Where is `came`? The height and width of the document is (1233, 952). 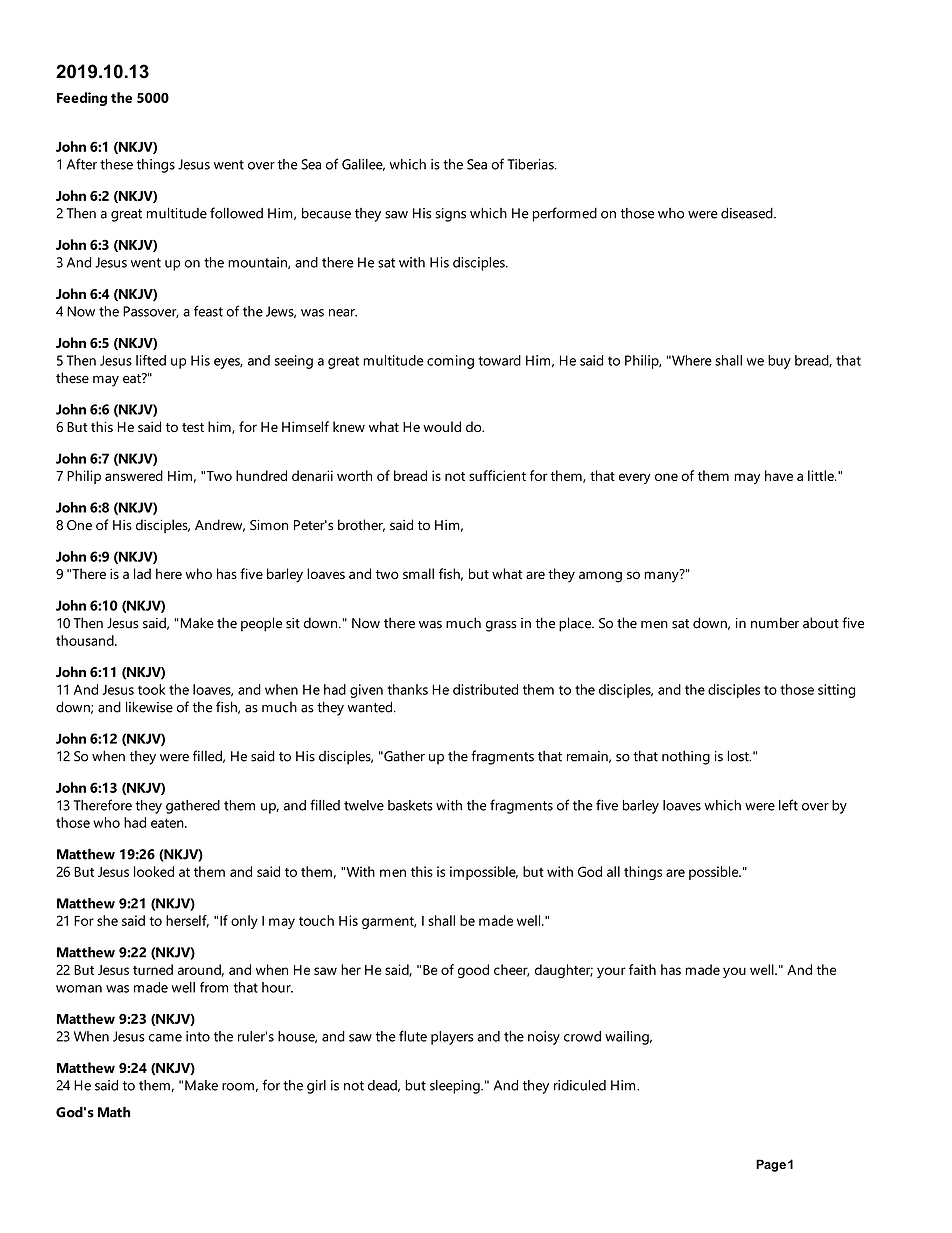 came is located at coordinates (165, 1038).
